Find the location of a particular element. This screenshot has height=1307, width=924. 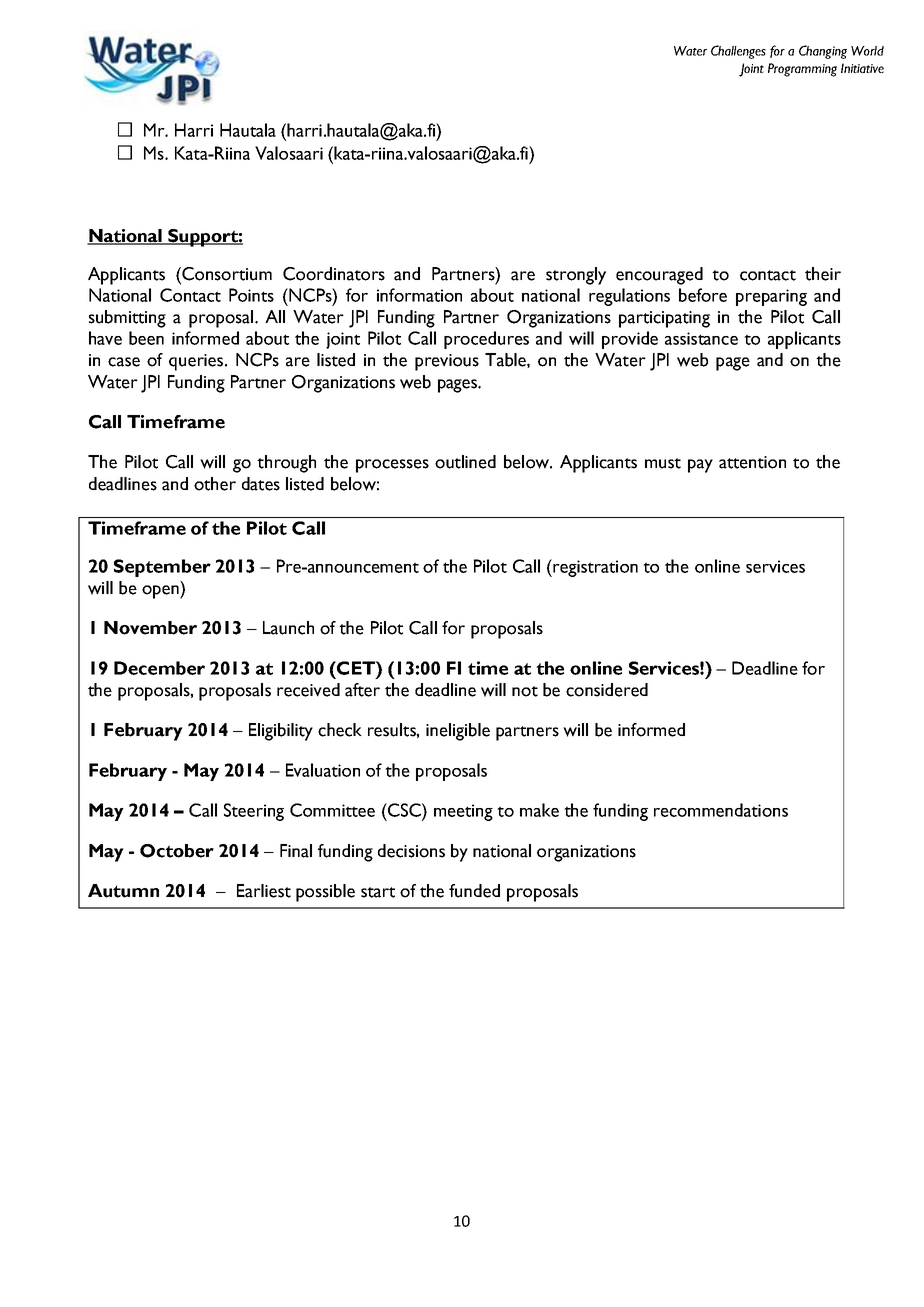

assistance is located at coordinates (701, 338).
